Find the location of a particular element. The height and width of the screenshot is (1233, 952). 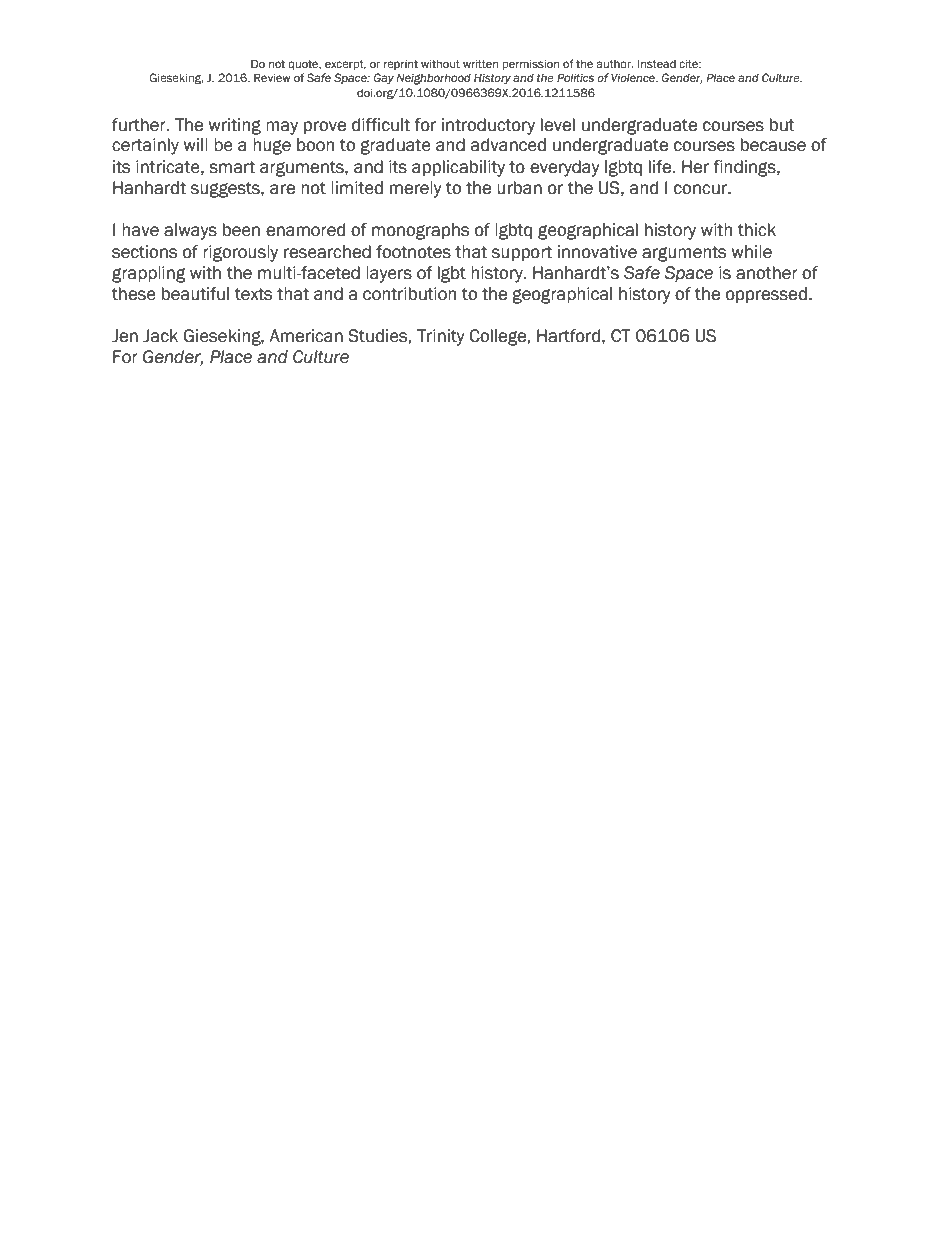

are is located at coordinates (282, 189).
